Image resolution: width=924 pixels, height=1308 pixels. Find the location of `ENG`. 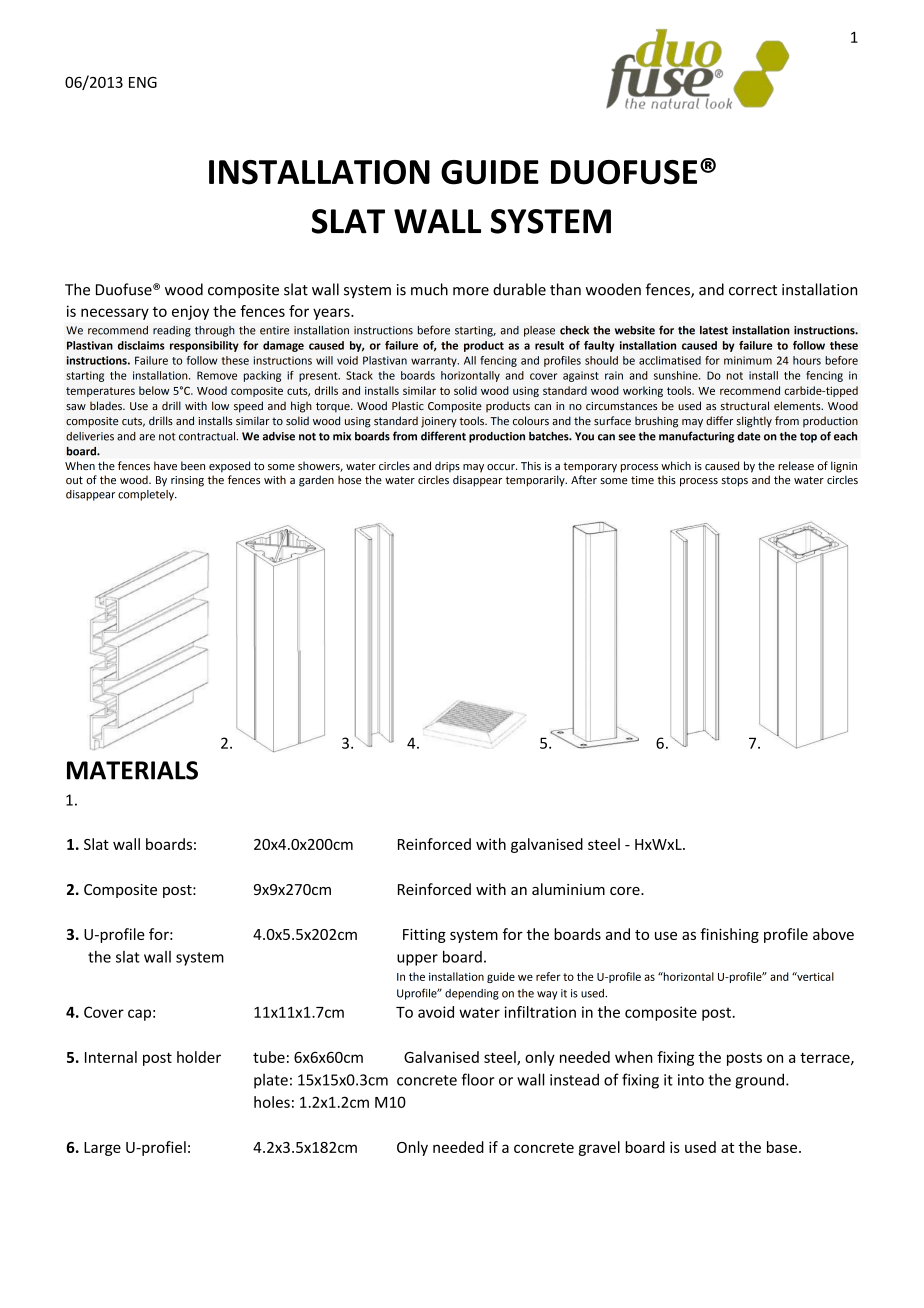

ENG is located at coordinates (143, 82).
